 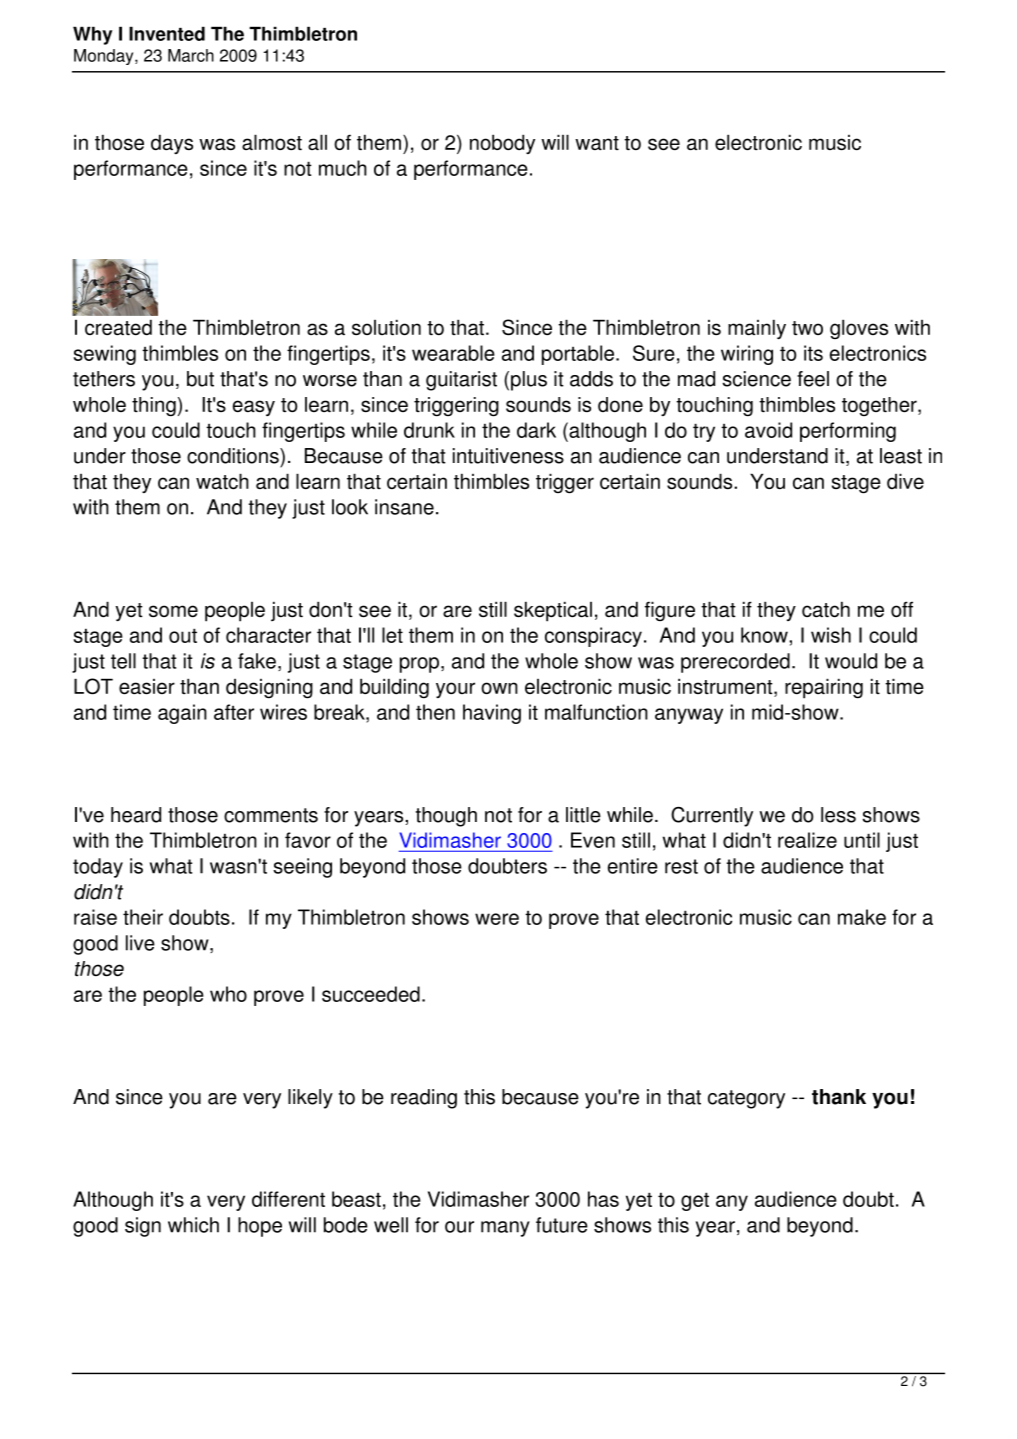 I want to click on skeptical, so click(x=553, y=611).
